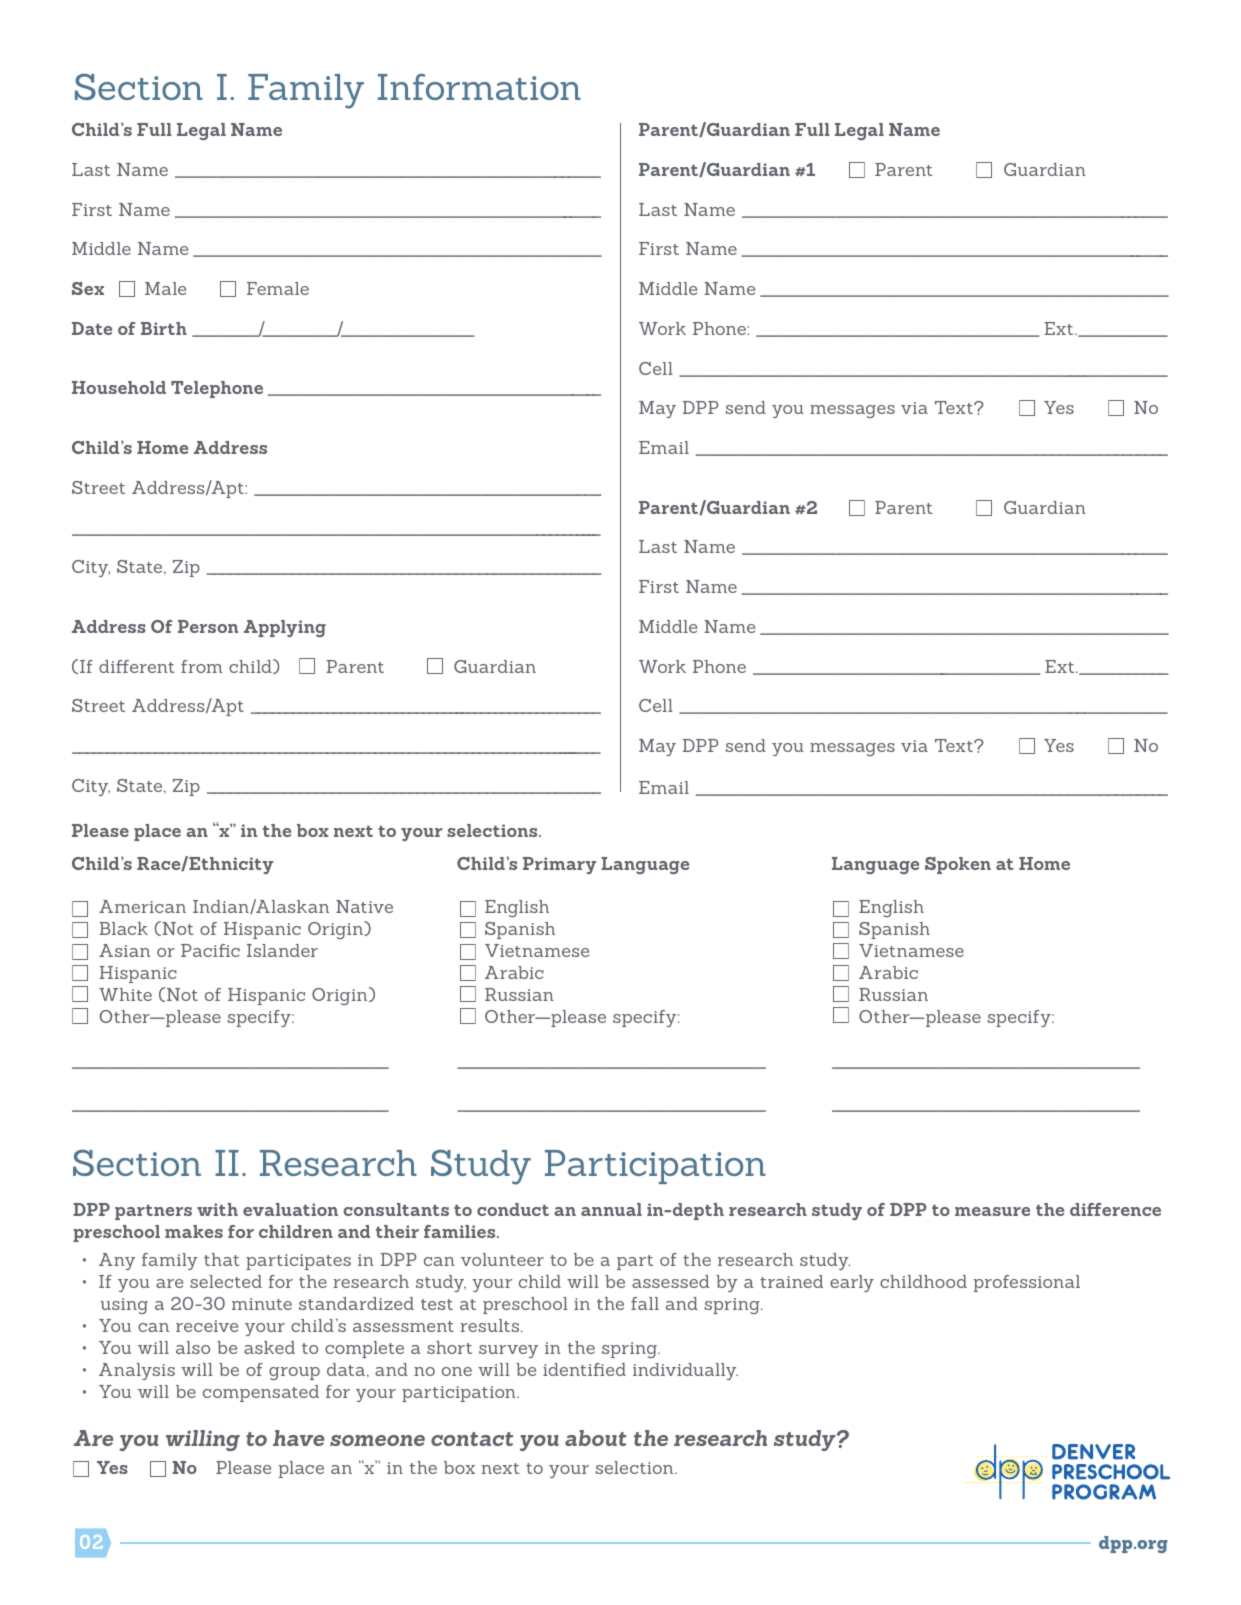 Image resolution: width=1241 pixels, height=1605 pixels. Describe the element at coordinates (958, 865) in the screenshot. I see `Spoken` at that location.
